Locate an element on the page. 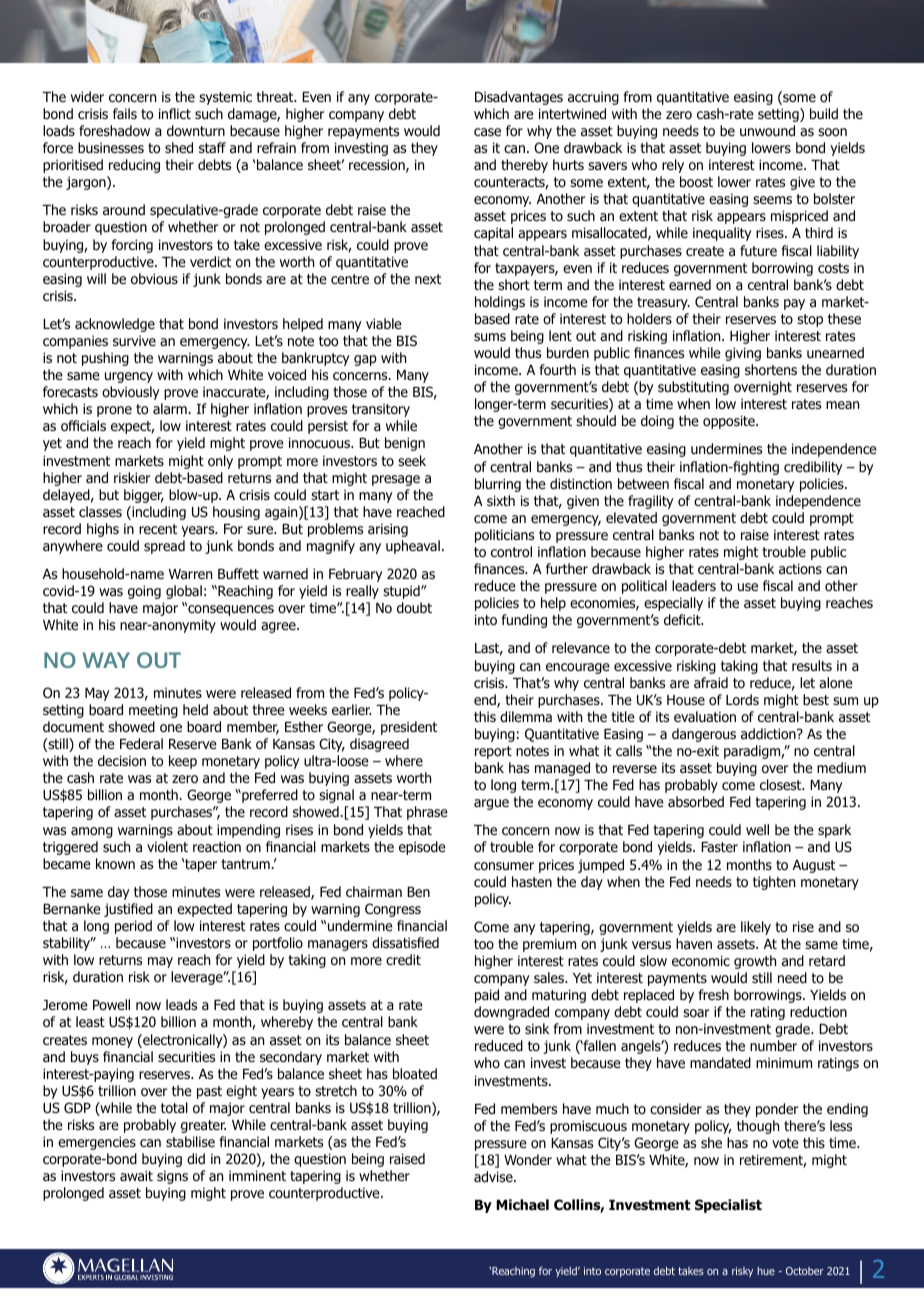 This page has height=1308, width=924. inflict is located at coordinates (175, 113).
